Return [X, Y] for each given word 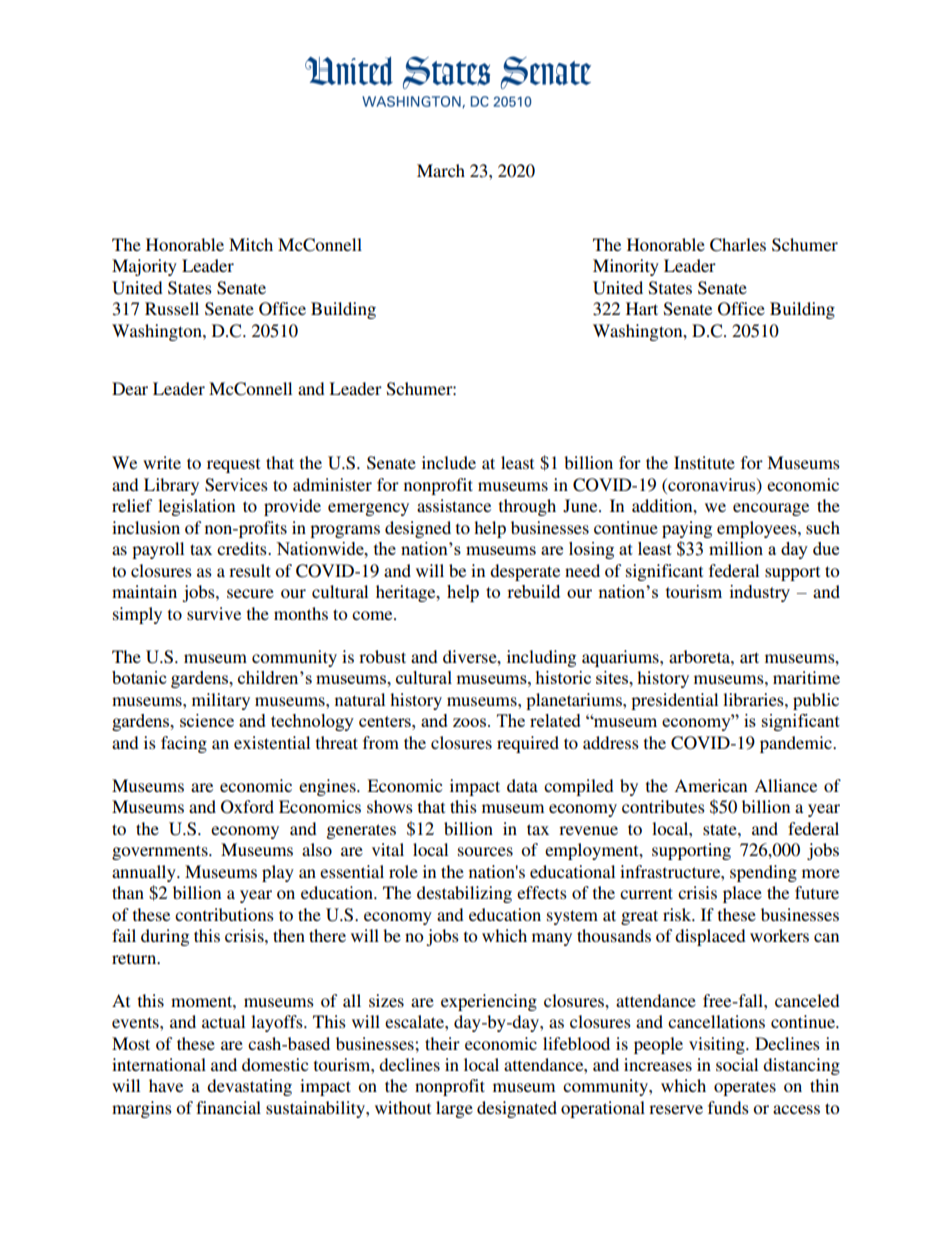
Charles [738, 245]
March [441, 170]
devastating [249, 1087]
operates [745, 1088]
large [454, 1109]
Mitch [251, 244]
